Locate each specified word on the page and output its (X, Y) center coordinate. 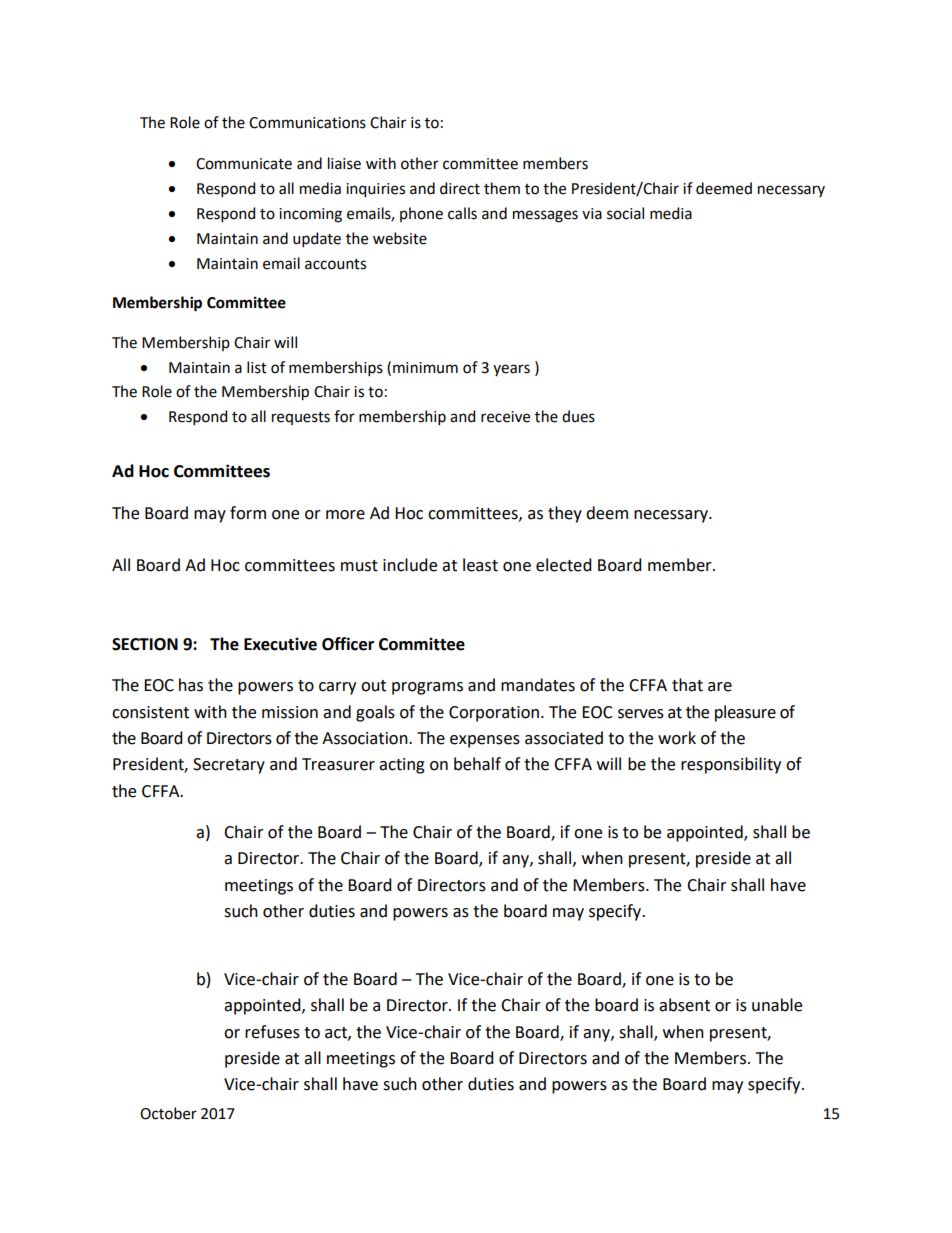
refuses (272, 1032)
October (168, 1113)
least (480, 565)
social (625, 213)
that (687, 685)
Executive (280, 644)
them (502, 188)
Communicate (244, 164)
